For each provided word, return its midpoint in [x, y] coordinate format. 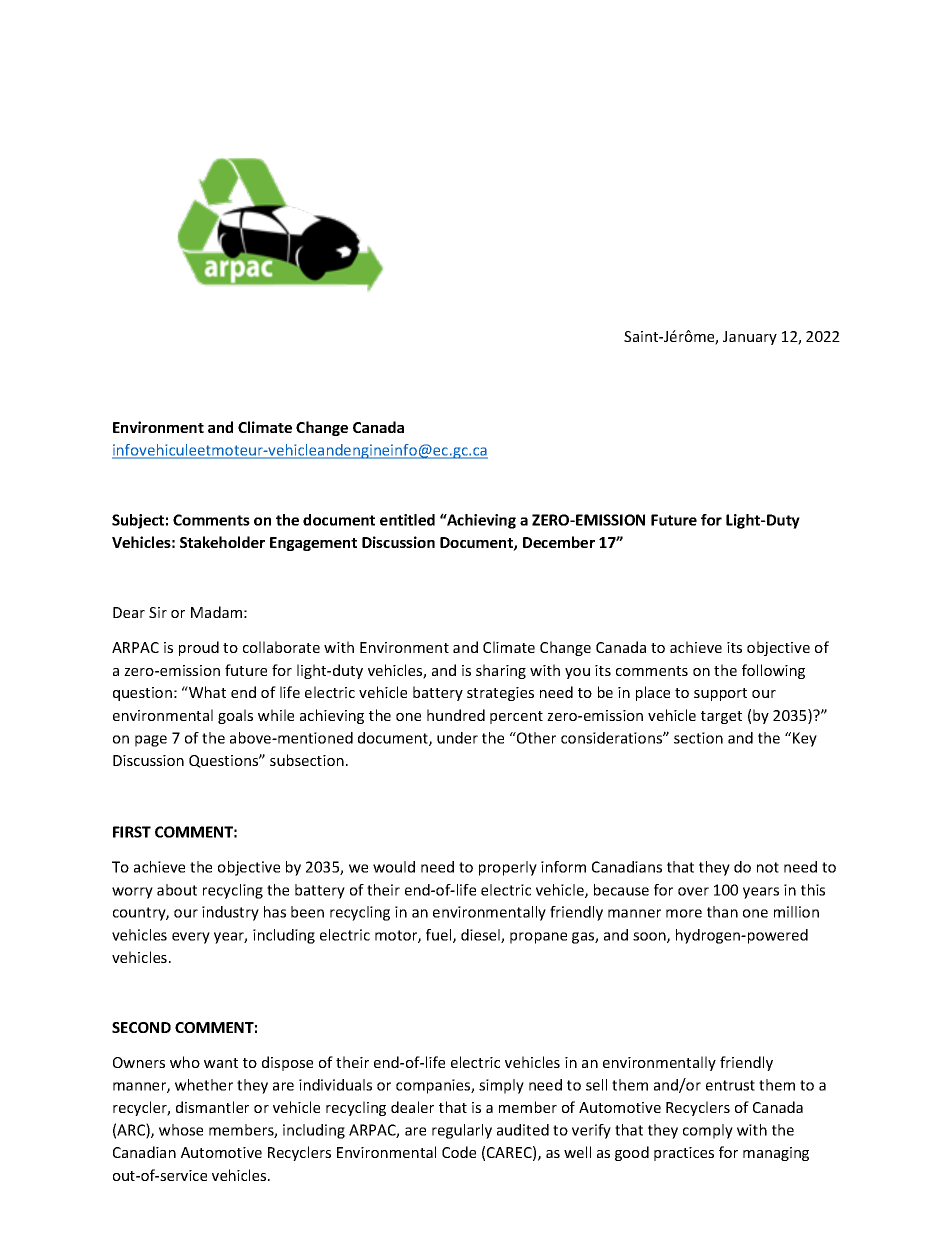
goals [235, 716]
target [721, 717]
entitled [407, 520]
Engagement [313, 544]
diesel [481, 936]
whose [181, 1130]
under [457, 738]
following [773, 671]
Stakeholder [222, 542]
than [722, 912]
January [750, 338]
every [191, 938]
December [559, 542]
